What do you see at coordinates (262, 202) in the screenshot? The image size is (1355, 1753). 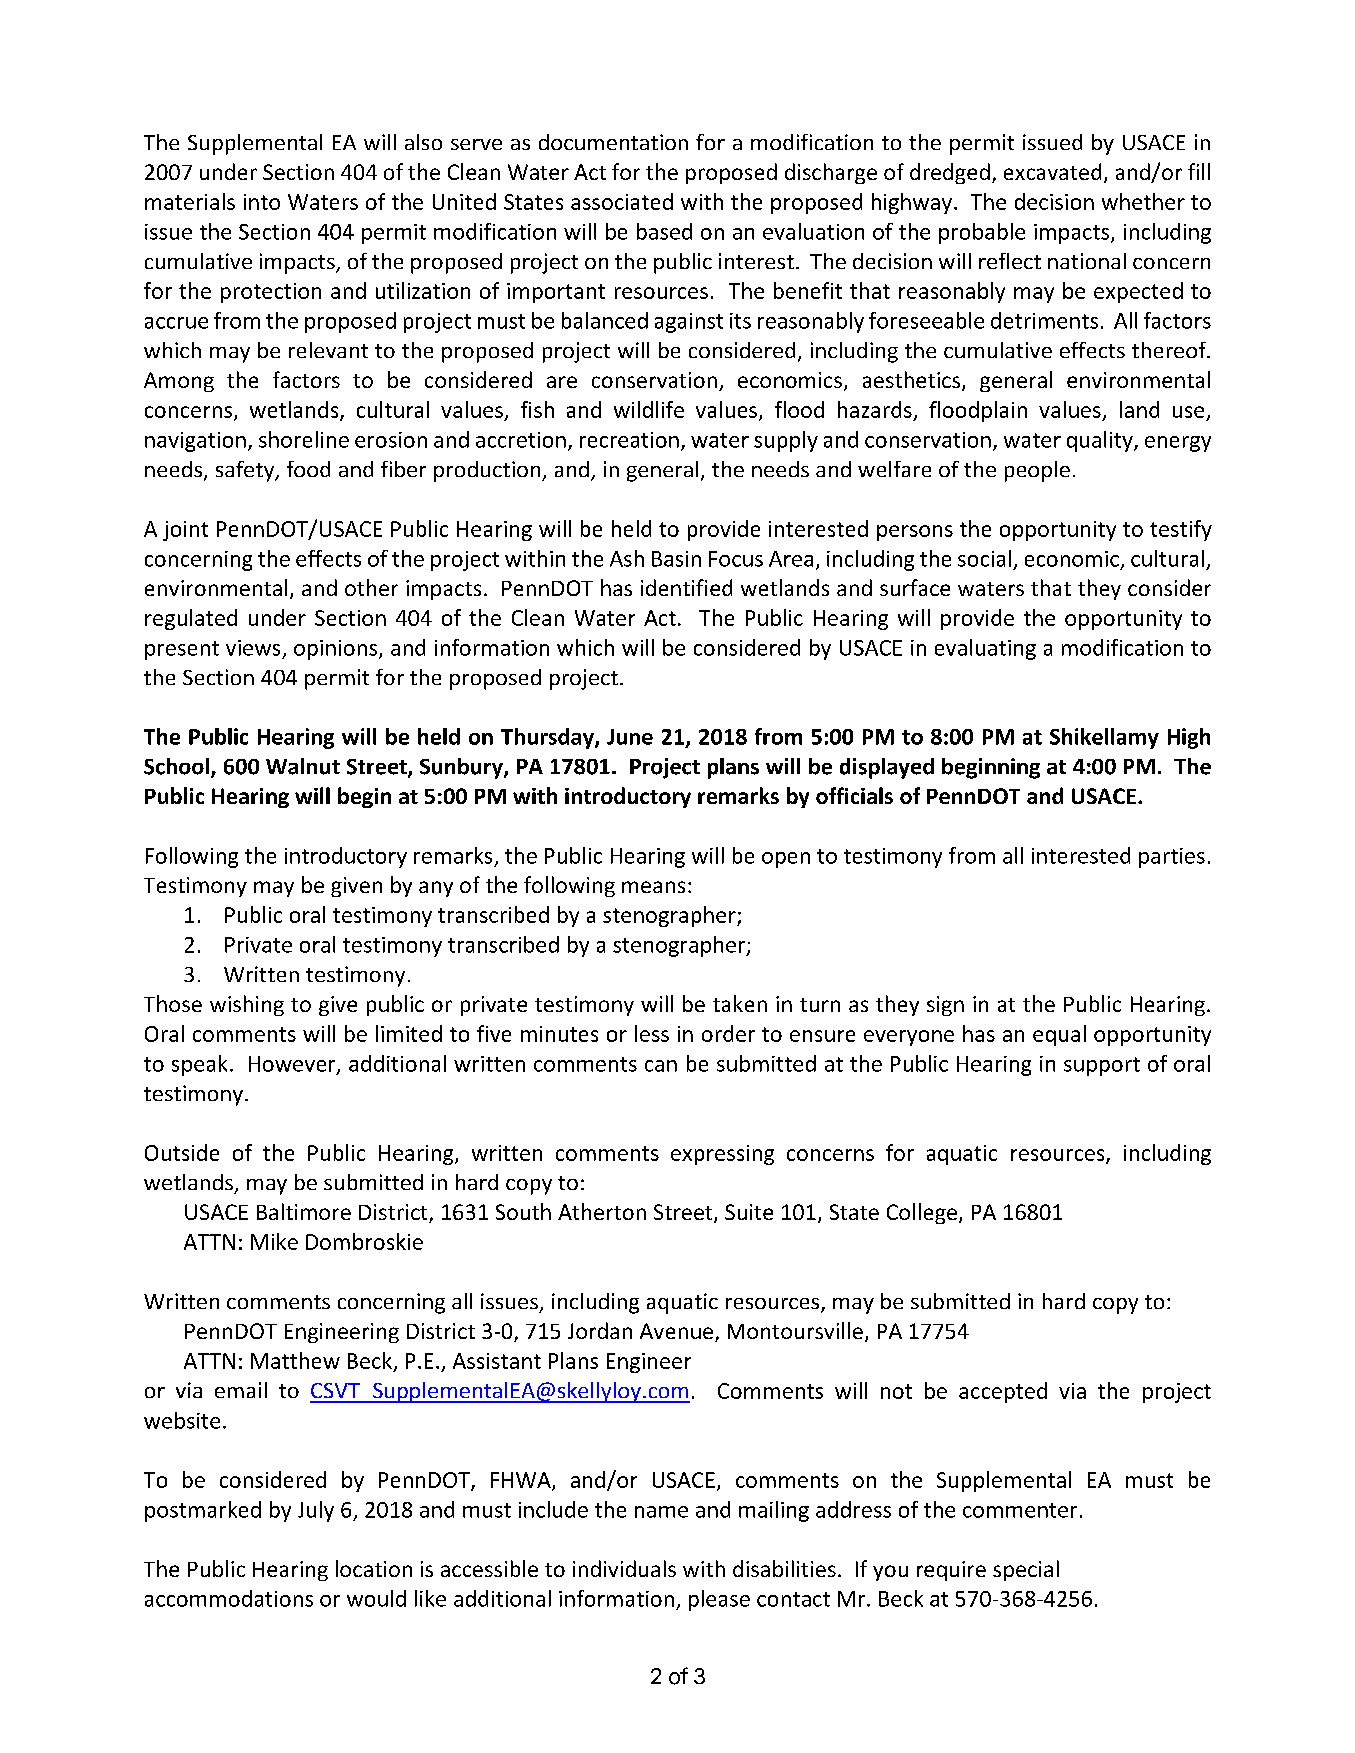 I see `into` at bounding box center [262, 202].
